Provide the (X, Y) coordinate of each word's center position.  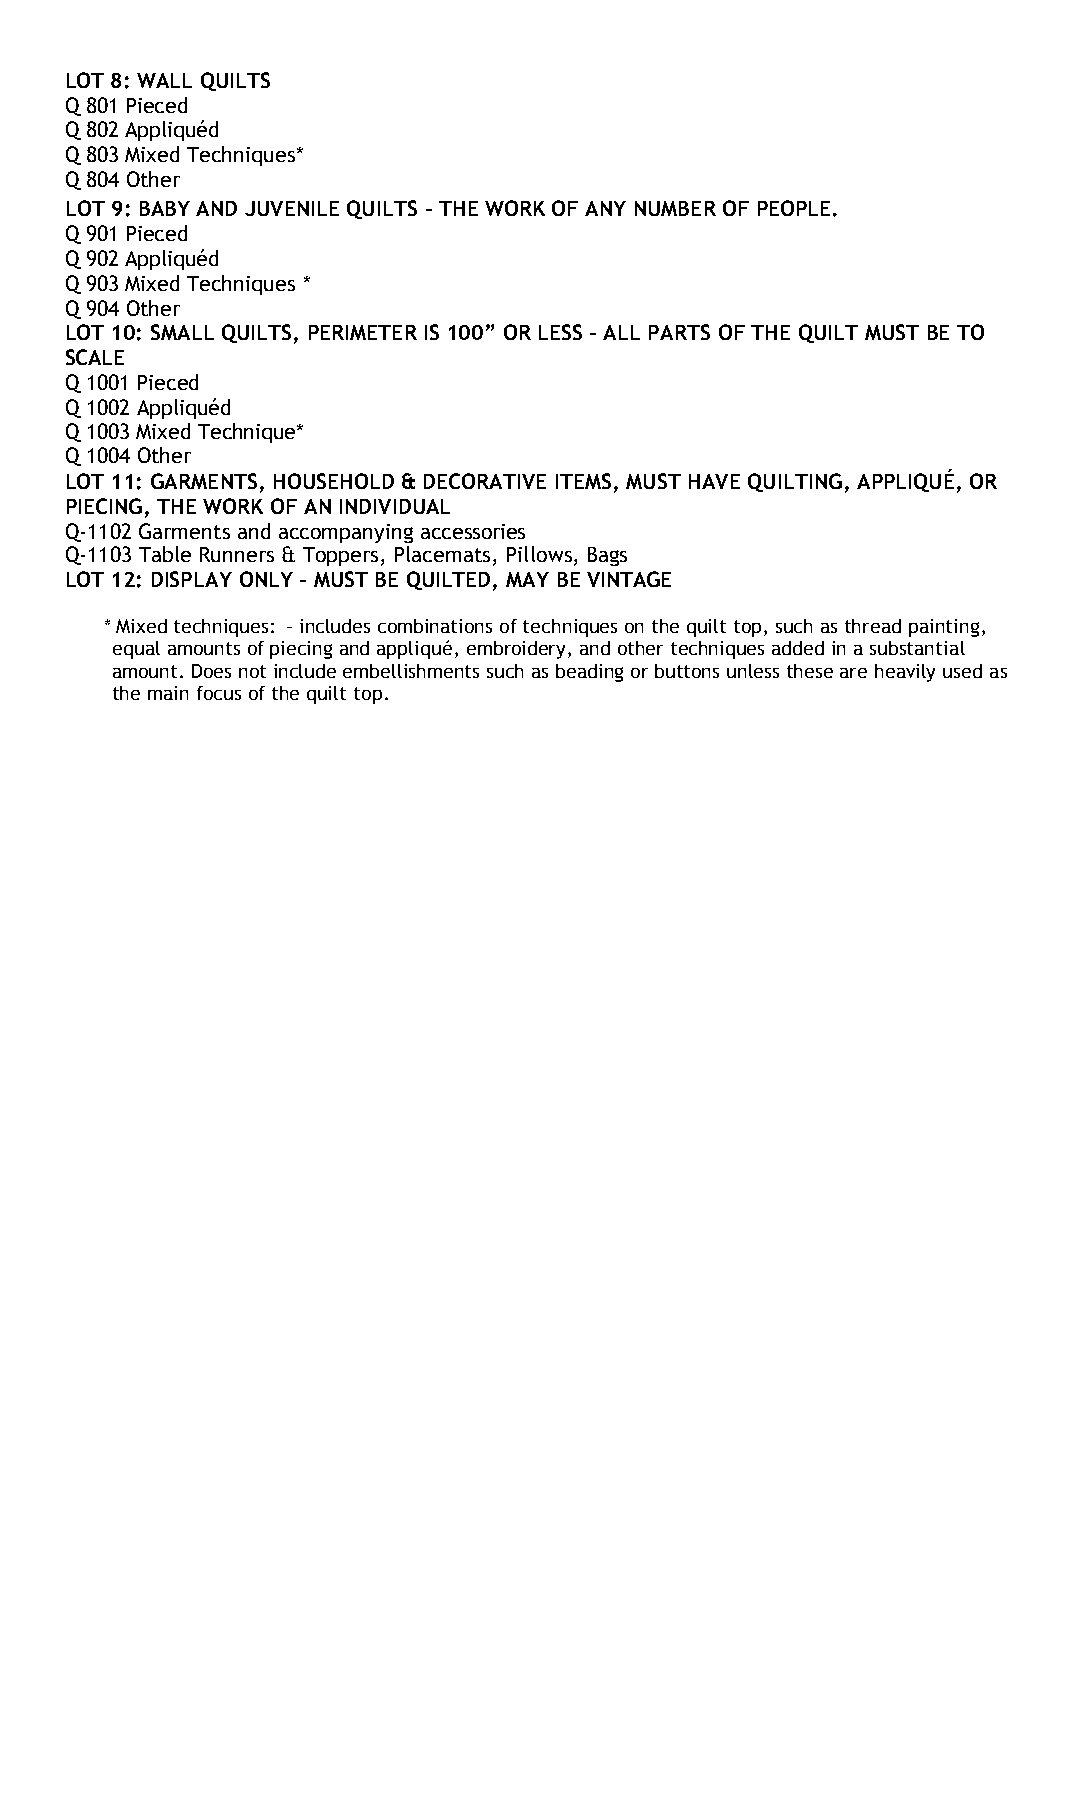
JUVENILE (292, 208)
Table (165, 554)
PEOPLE (794, 208)
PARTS (679, 332)
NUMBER (675, 208)
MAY (527, 579)
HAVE (714, 481)
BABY (165, 208)
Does (211, 671)
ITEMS (583, 481)
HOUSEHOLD (334, 481)
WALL (164, 80)
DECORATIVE (485, 481)
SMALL (182, 332)
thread (873, 626)
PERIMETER (363, 332)
